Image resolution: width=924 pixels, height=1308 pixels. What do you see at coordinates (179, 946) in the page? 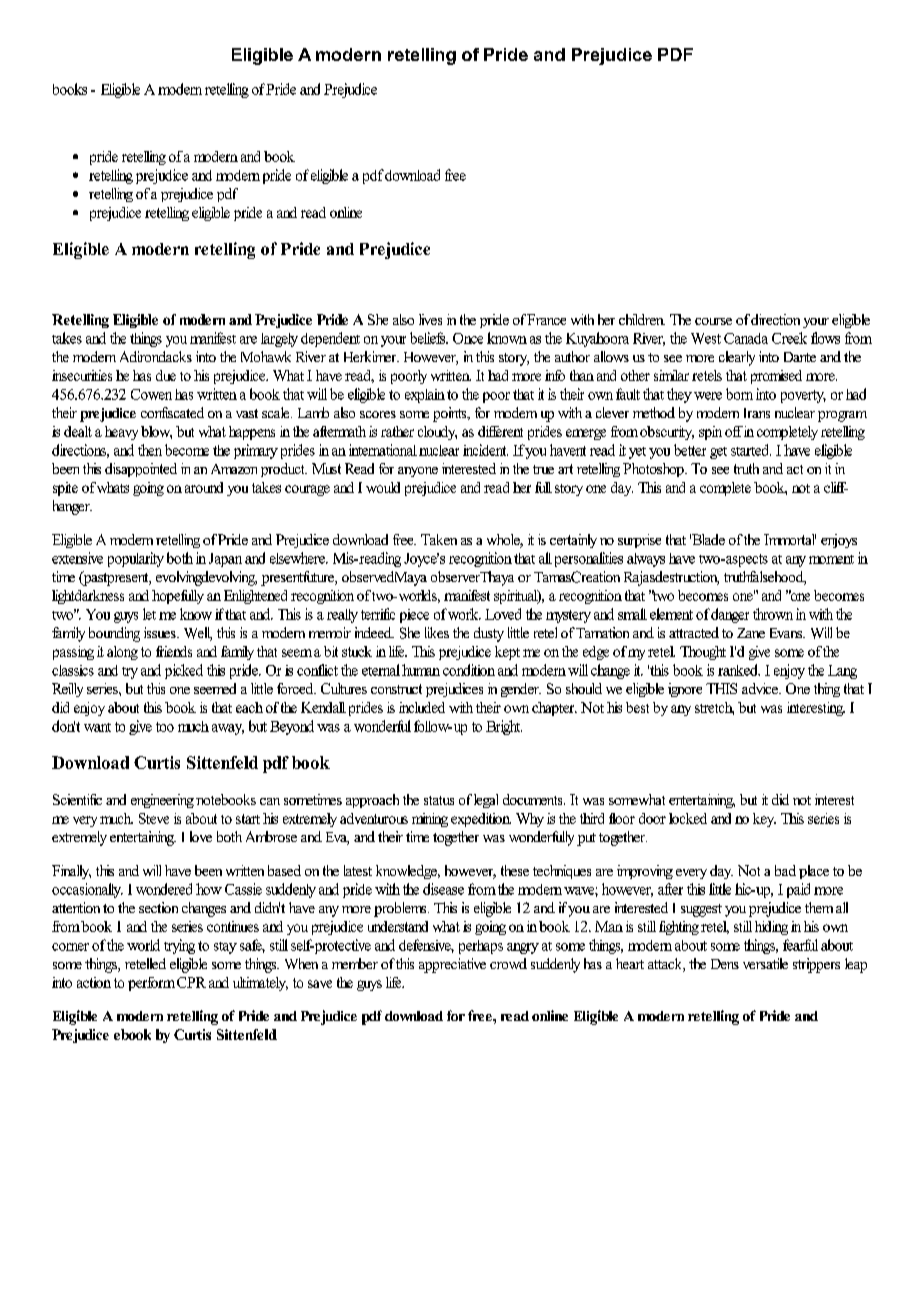
I see `trying` at bounding box center [179, 946].
